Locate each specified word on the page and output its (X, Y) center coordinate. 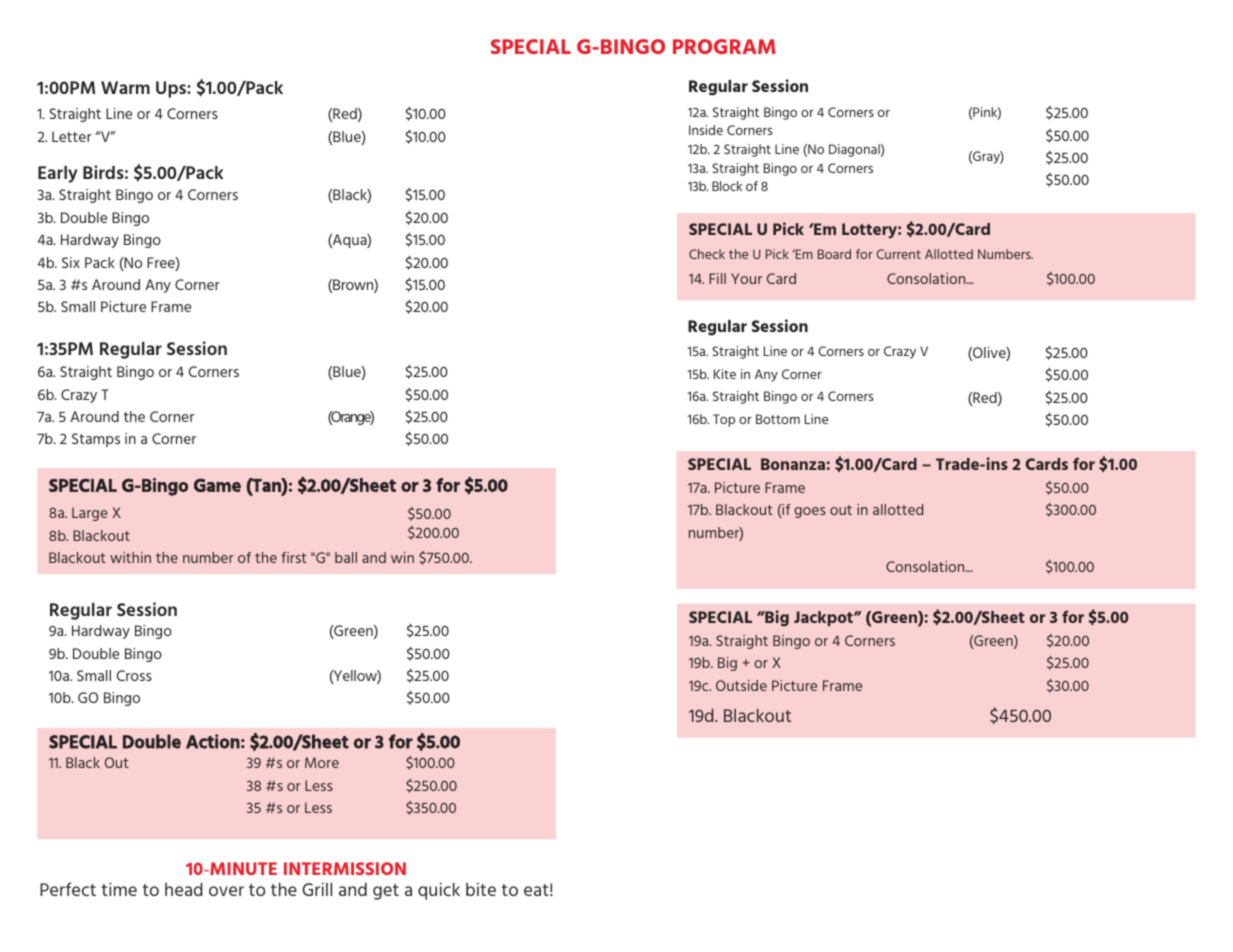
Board (834, 254)
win (402, 557)
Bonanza (793, 464)
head (184, 889)
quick (439, 891)
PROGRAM (724, 46)
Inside (706, 130)
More (322, 762)
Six (71, 262)
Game (217, 485)
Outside (741, 685)
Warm (125, 87)
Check (707, 254)
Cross (134, 675)
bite (481, 889)
